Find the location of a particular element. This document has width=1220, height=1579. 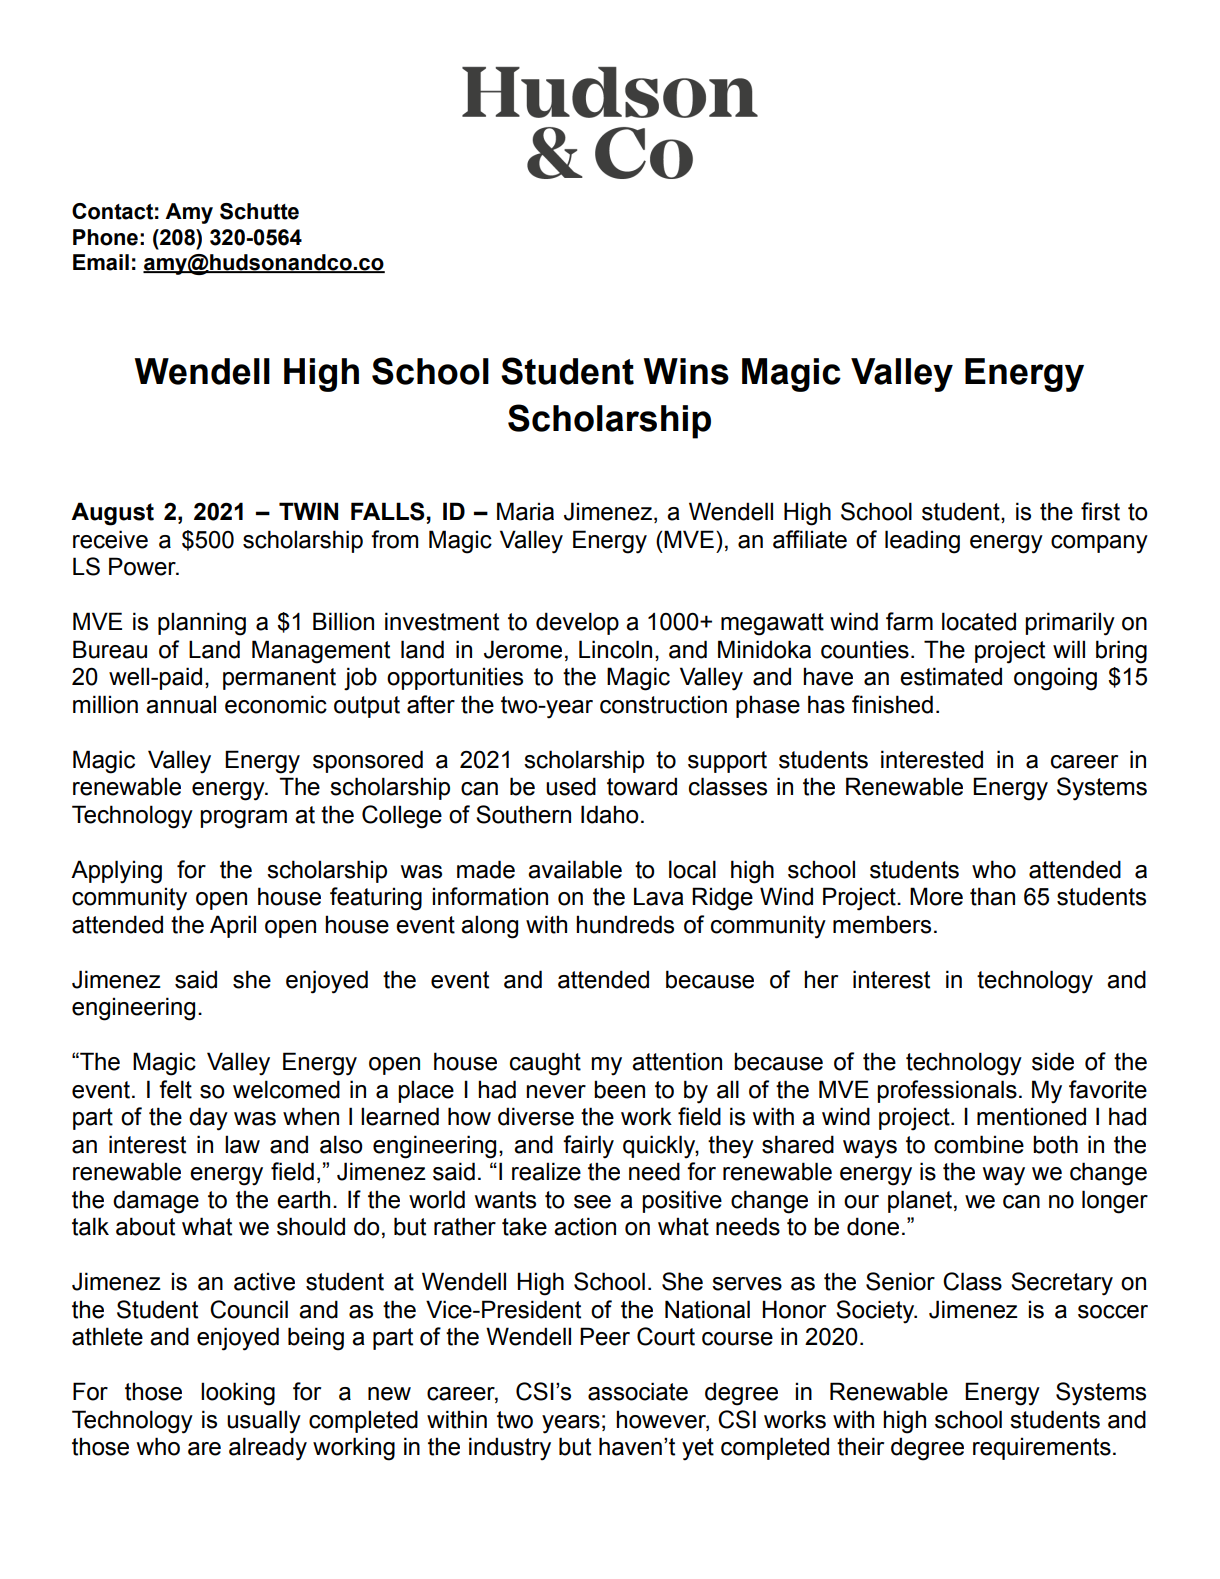

looking is located at coordinates (238, 1394).
